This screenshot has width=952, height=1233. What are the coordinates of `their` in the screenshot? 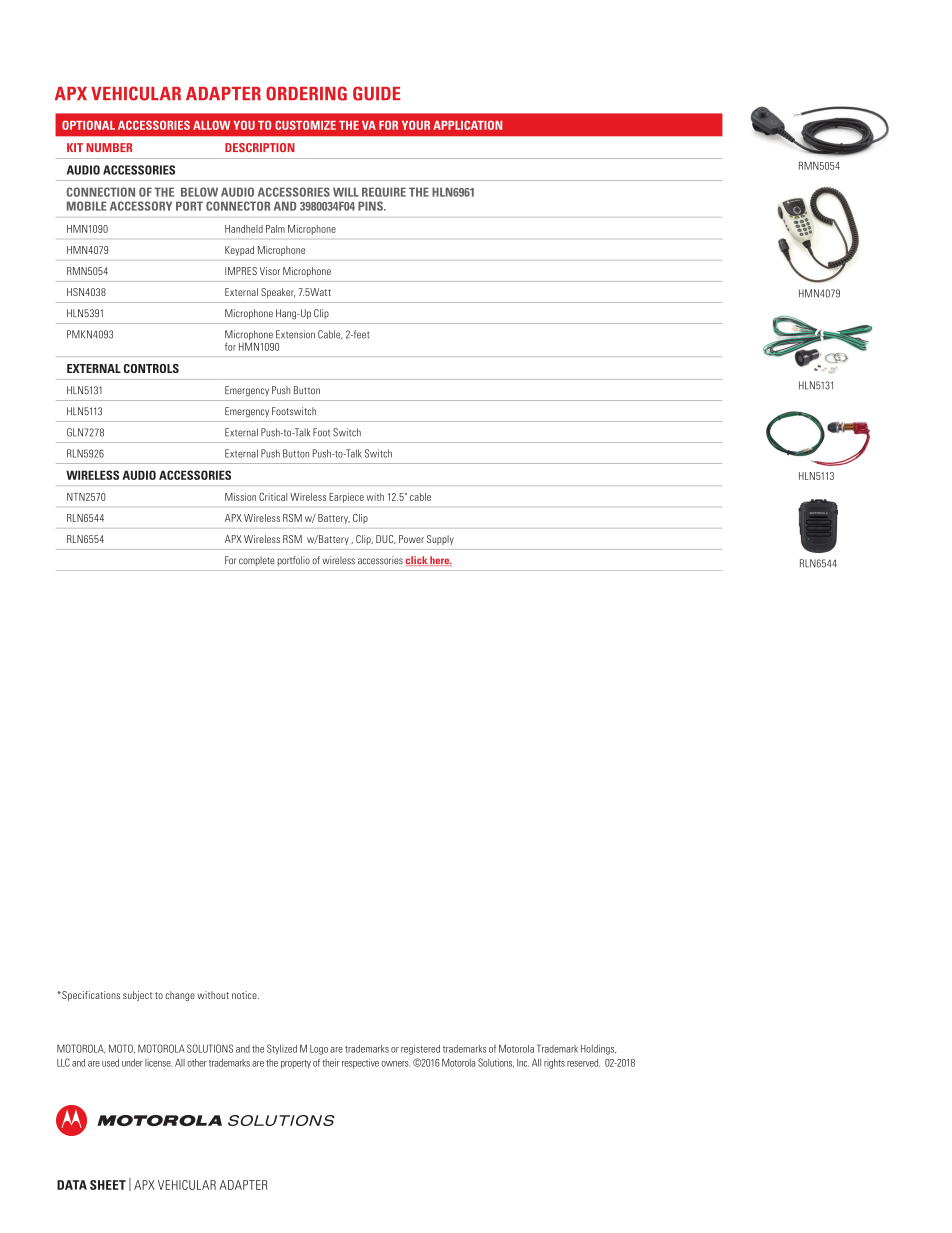 It's located at (330, 1063).
